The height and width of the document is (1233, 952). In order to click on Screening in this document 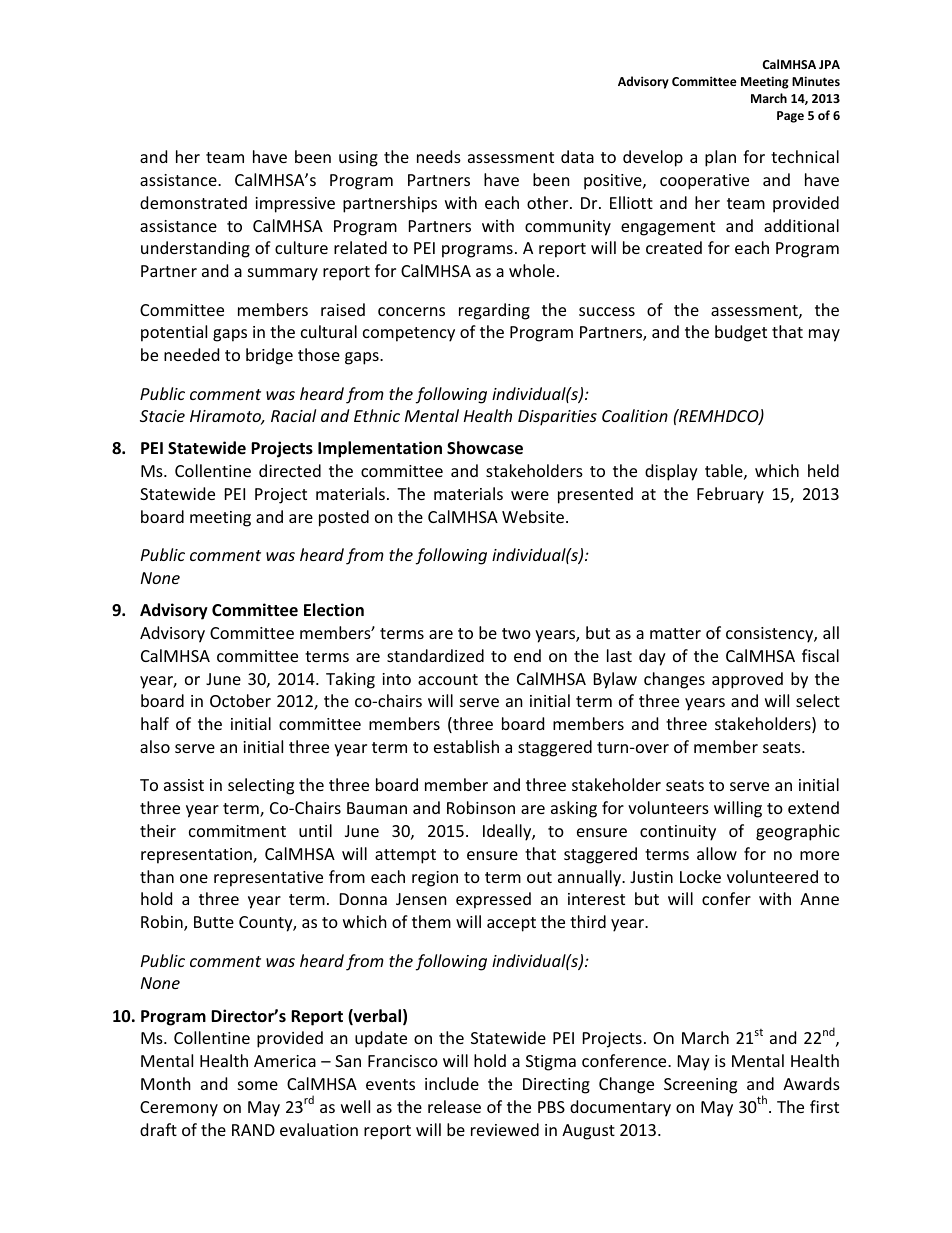, I will do `click(700, 1086)`.
